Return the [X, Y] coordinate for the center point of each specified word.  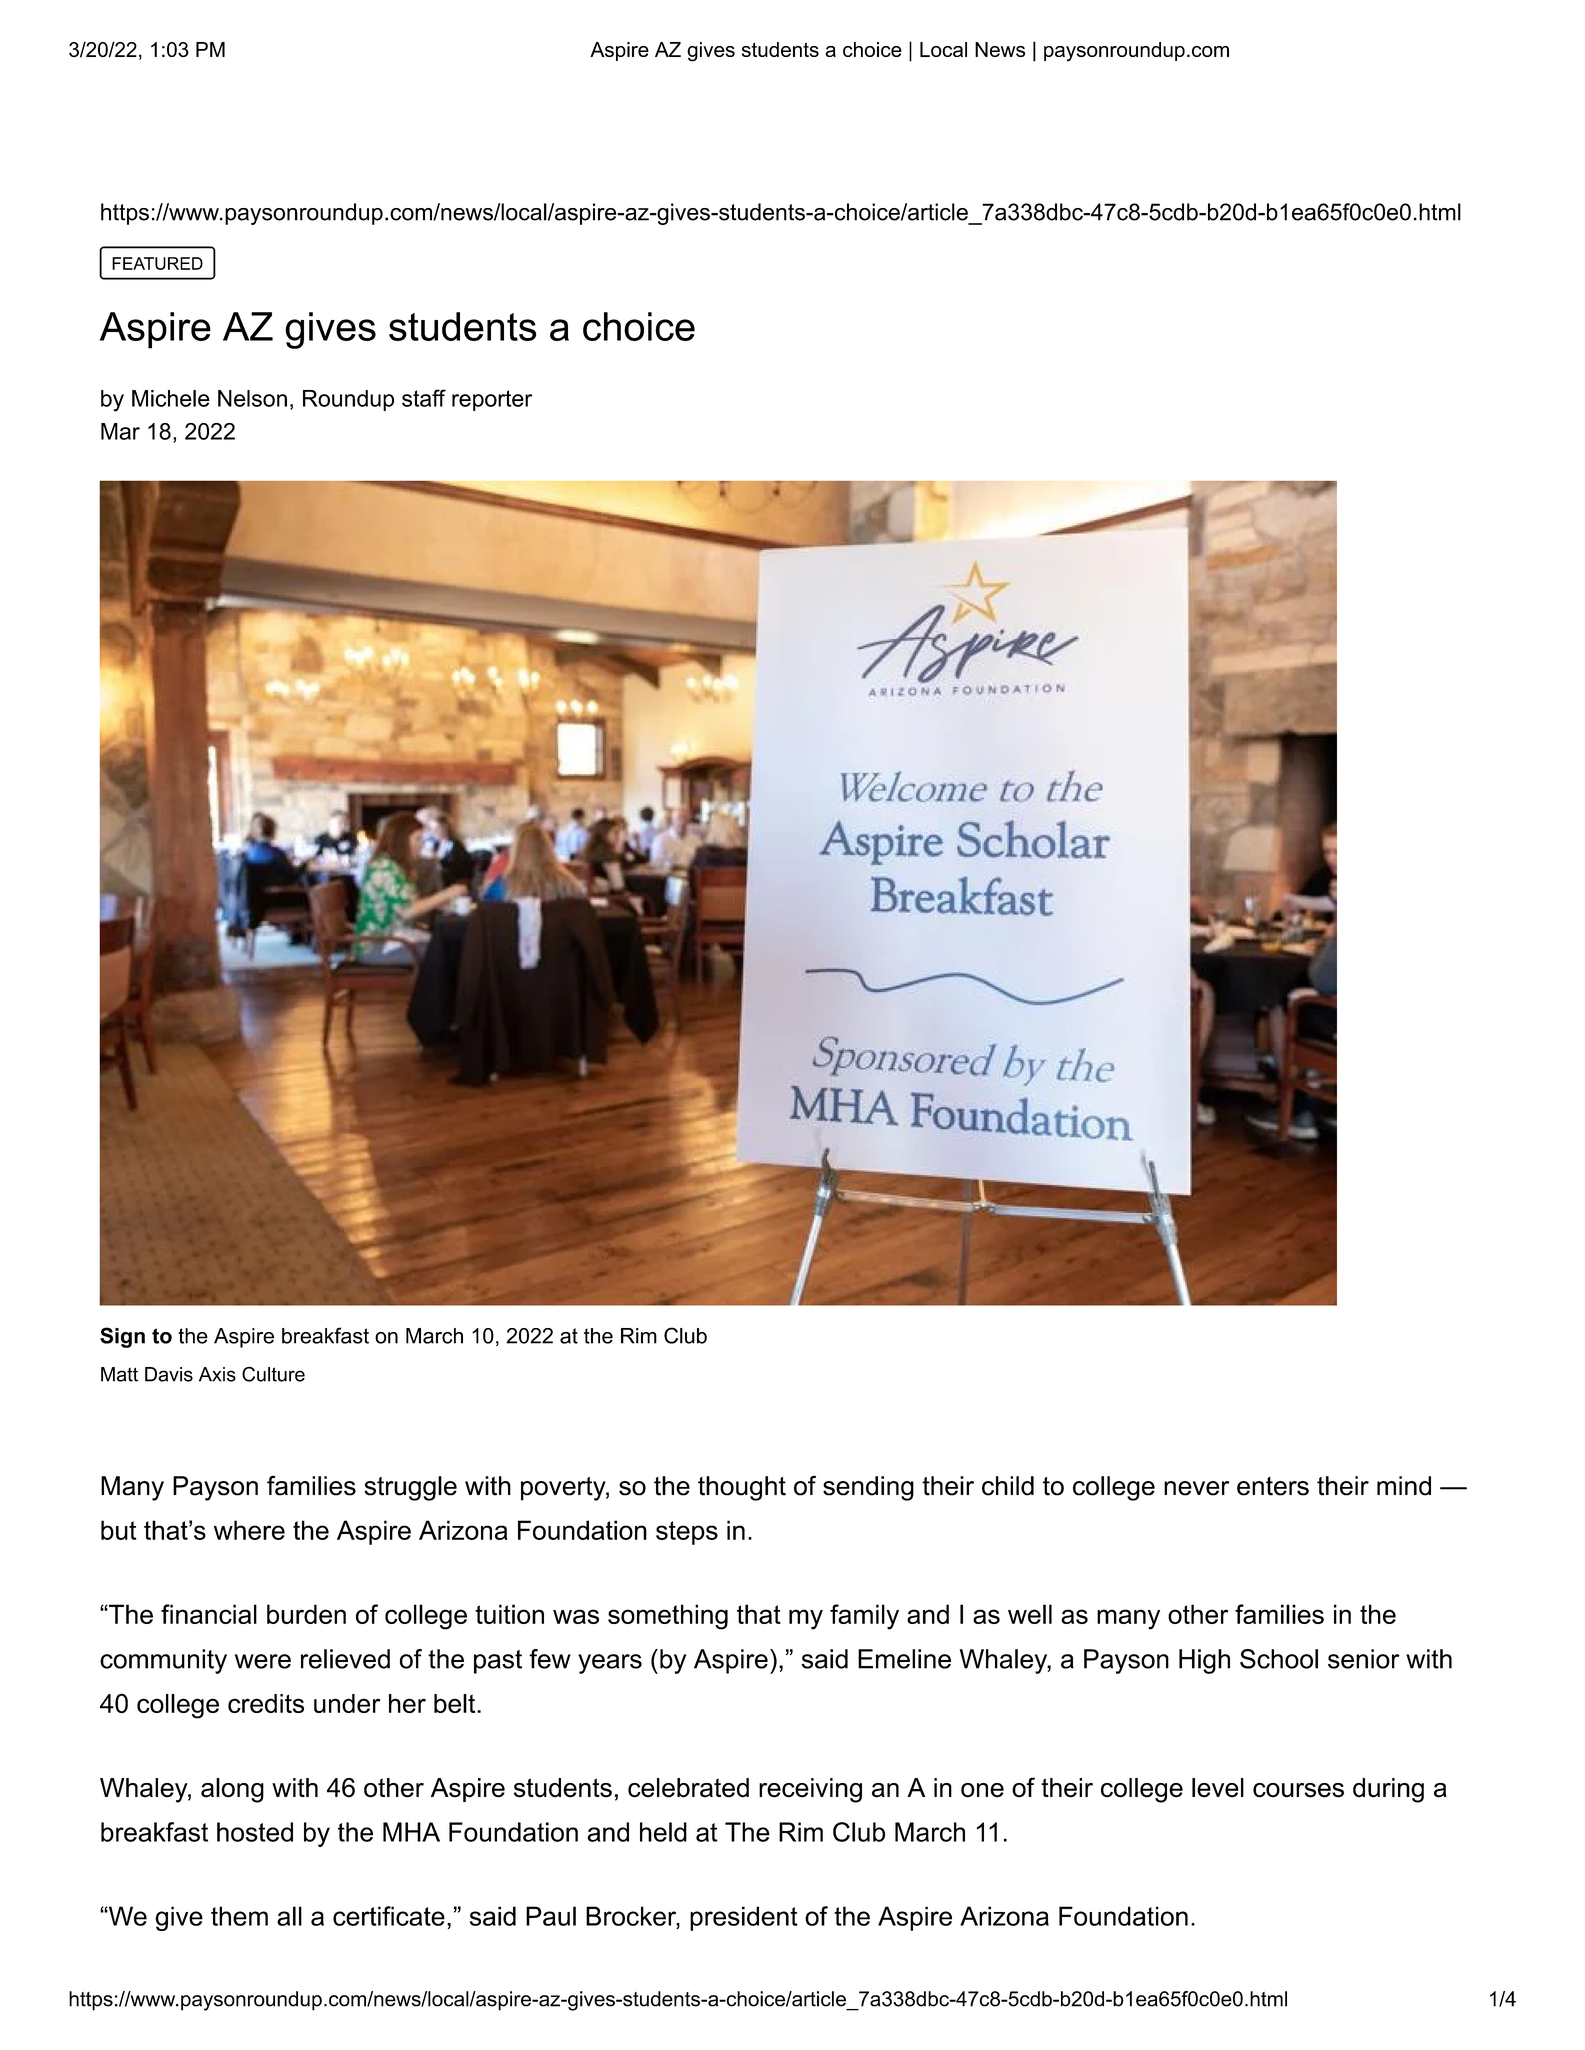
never [1196, 1488]
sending [868, 1488]
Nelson [252, 398]
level [1218, 1788]
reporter [492, 400]
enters [1273, 1486]
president [744, 1918]
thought [742, 1488]
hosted [255, 1832]
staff [424, 398]
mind [1404, 1486]
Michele [171, 398]
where [249, 1530]
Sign [122, 1337]
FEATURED [157, 263]
